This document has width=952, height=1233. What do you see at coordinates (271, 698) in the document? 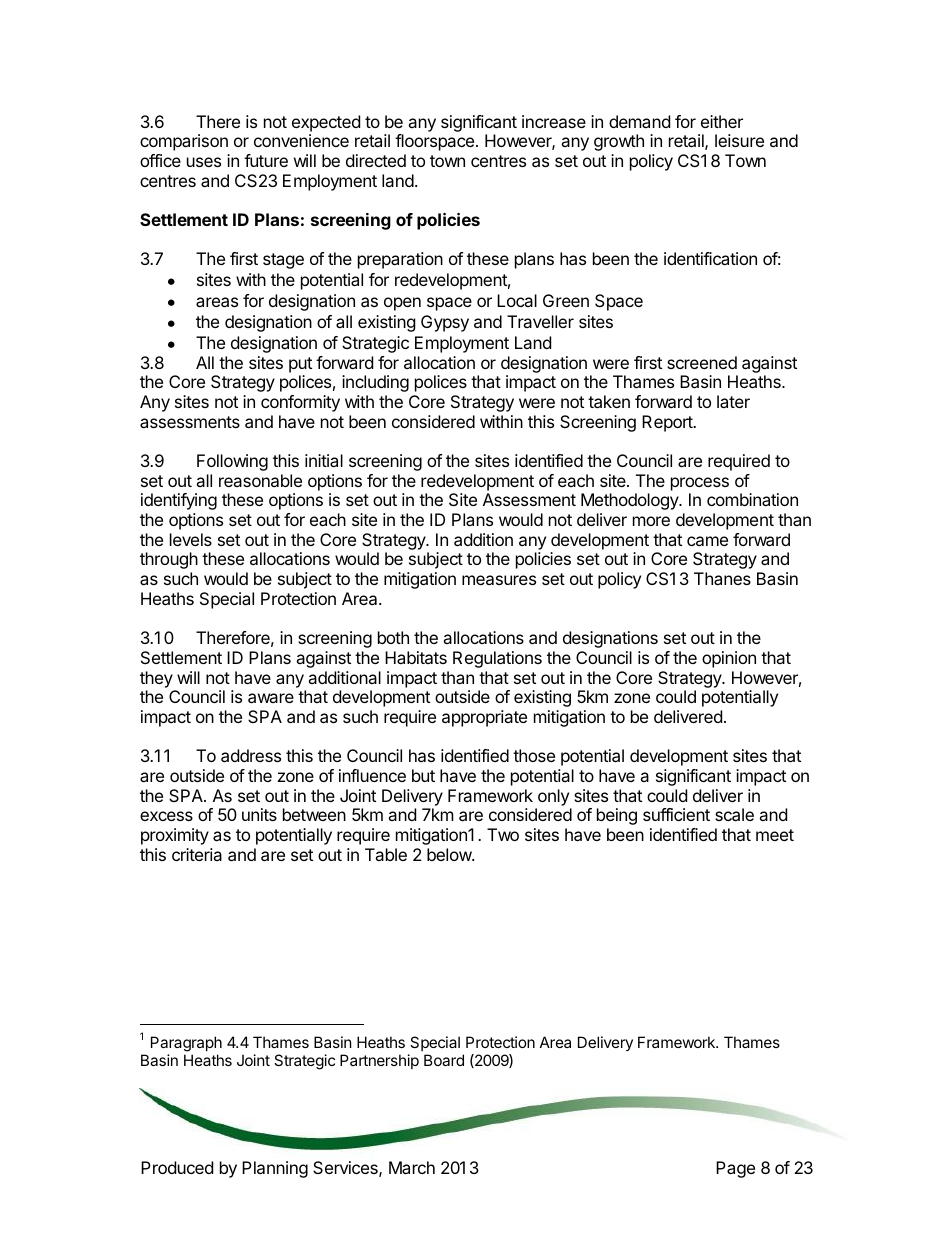
I see `aware` at bounding box center [271, 698].
